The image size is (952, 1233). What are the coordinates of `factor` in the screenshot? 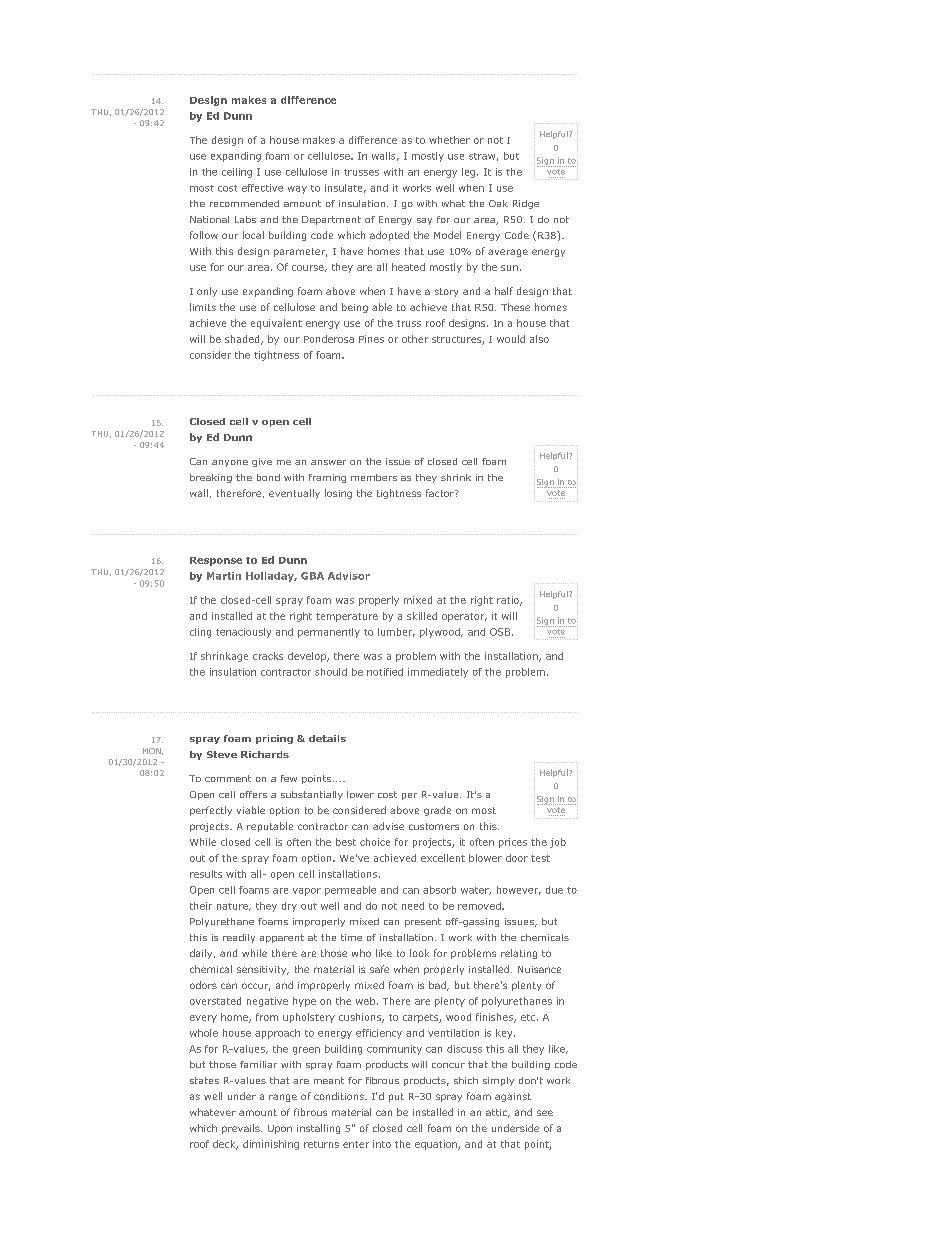 It's located at (441, 493).
